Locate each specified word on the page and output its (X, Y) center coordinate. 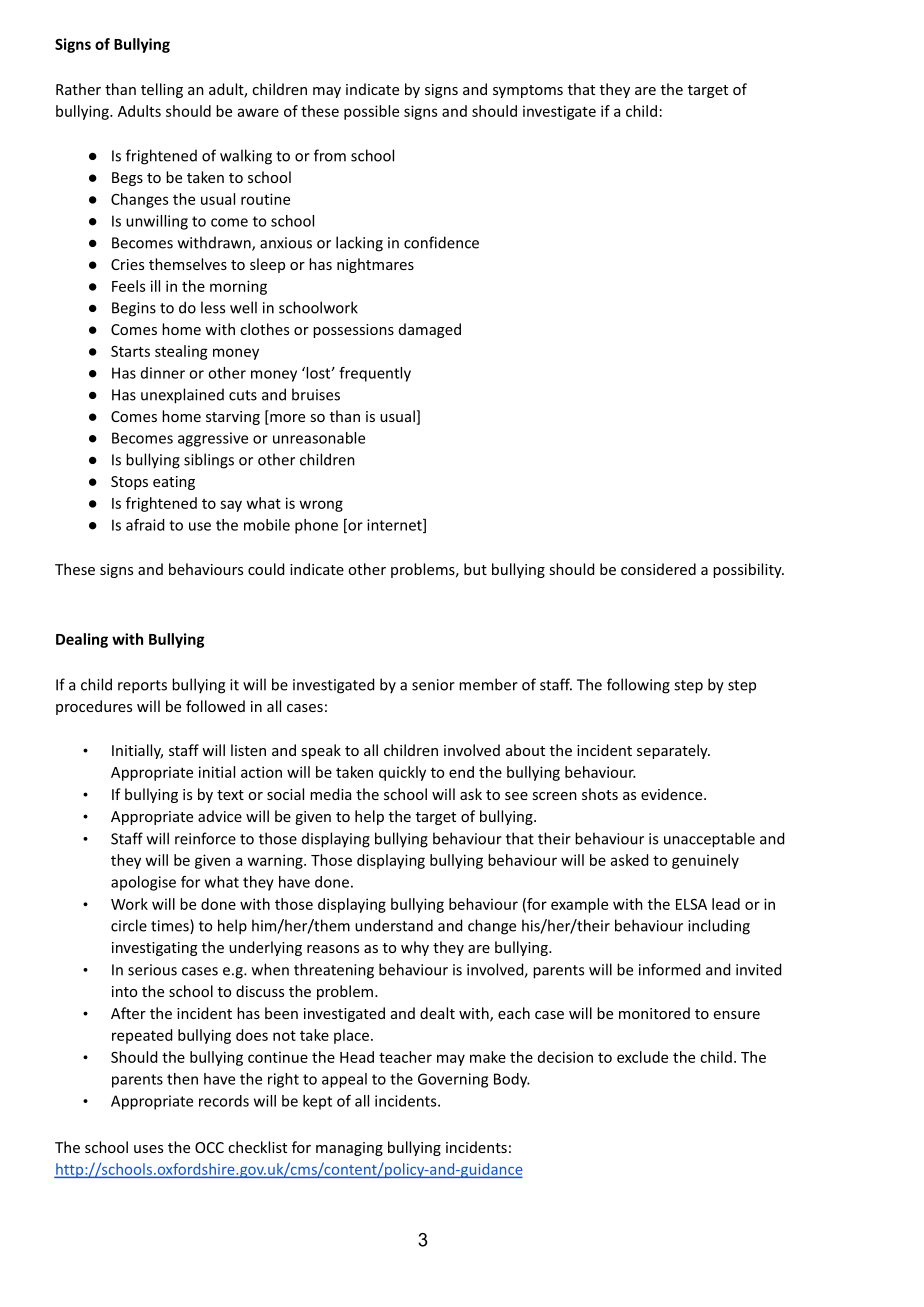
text (230, 795)
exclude (642, 1057)
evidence (673, 794)
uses (148, 1149)
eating (174, 483)
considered (658, 569)
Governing (453, 1080)
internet (395, 526)
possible (371, 112)
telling (162, 90)
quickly (402, 773)
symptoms (528, 91)
